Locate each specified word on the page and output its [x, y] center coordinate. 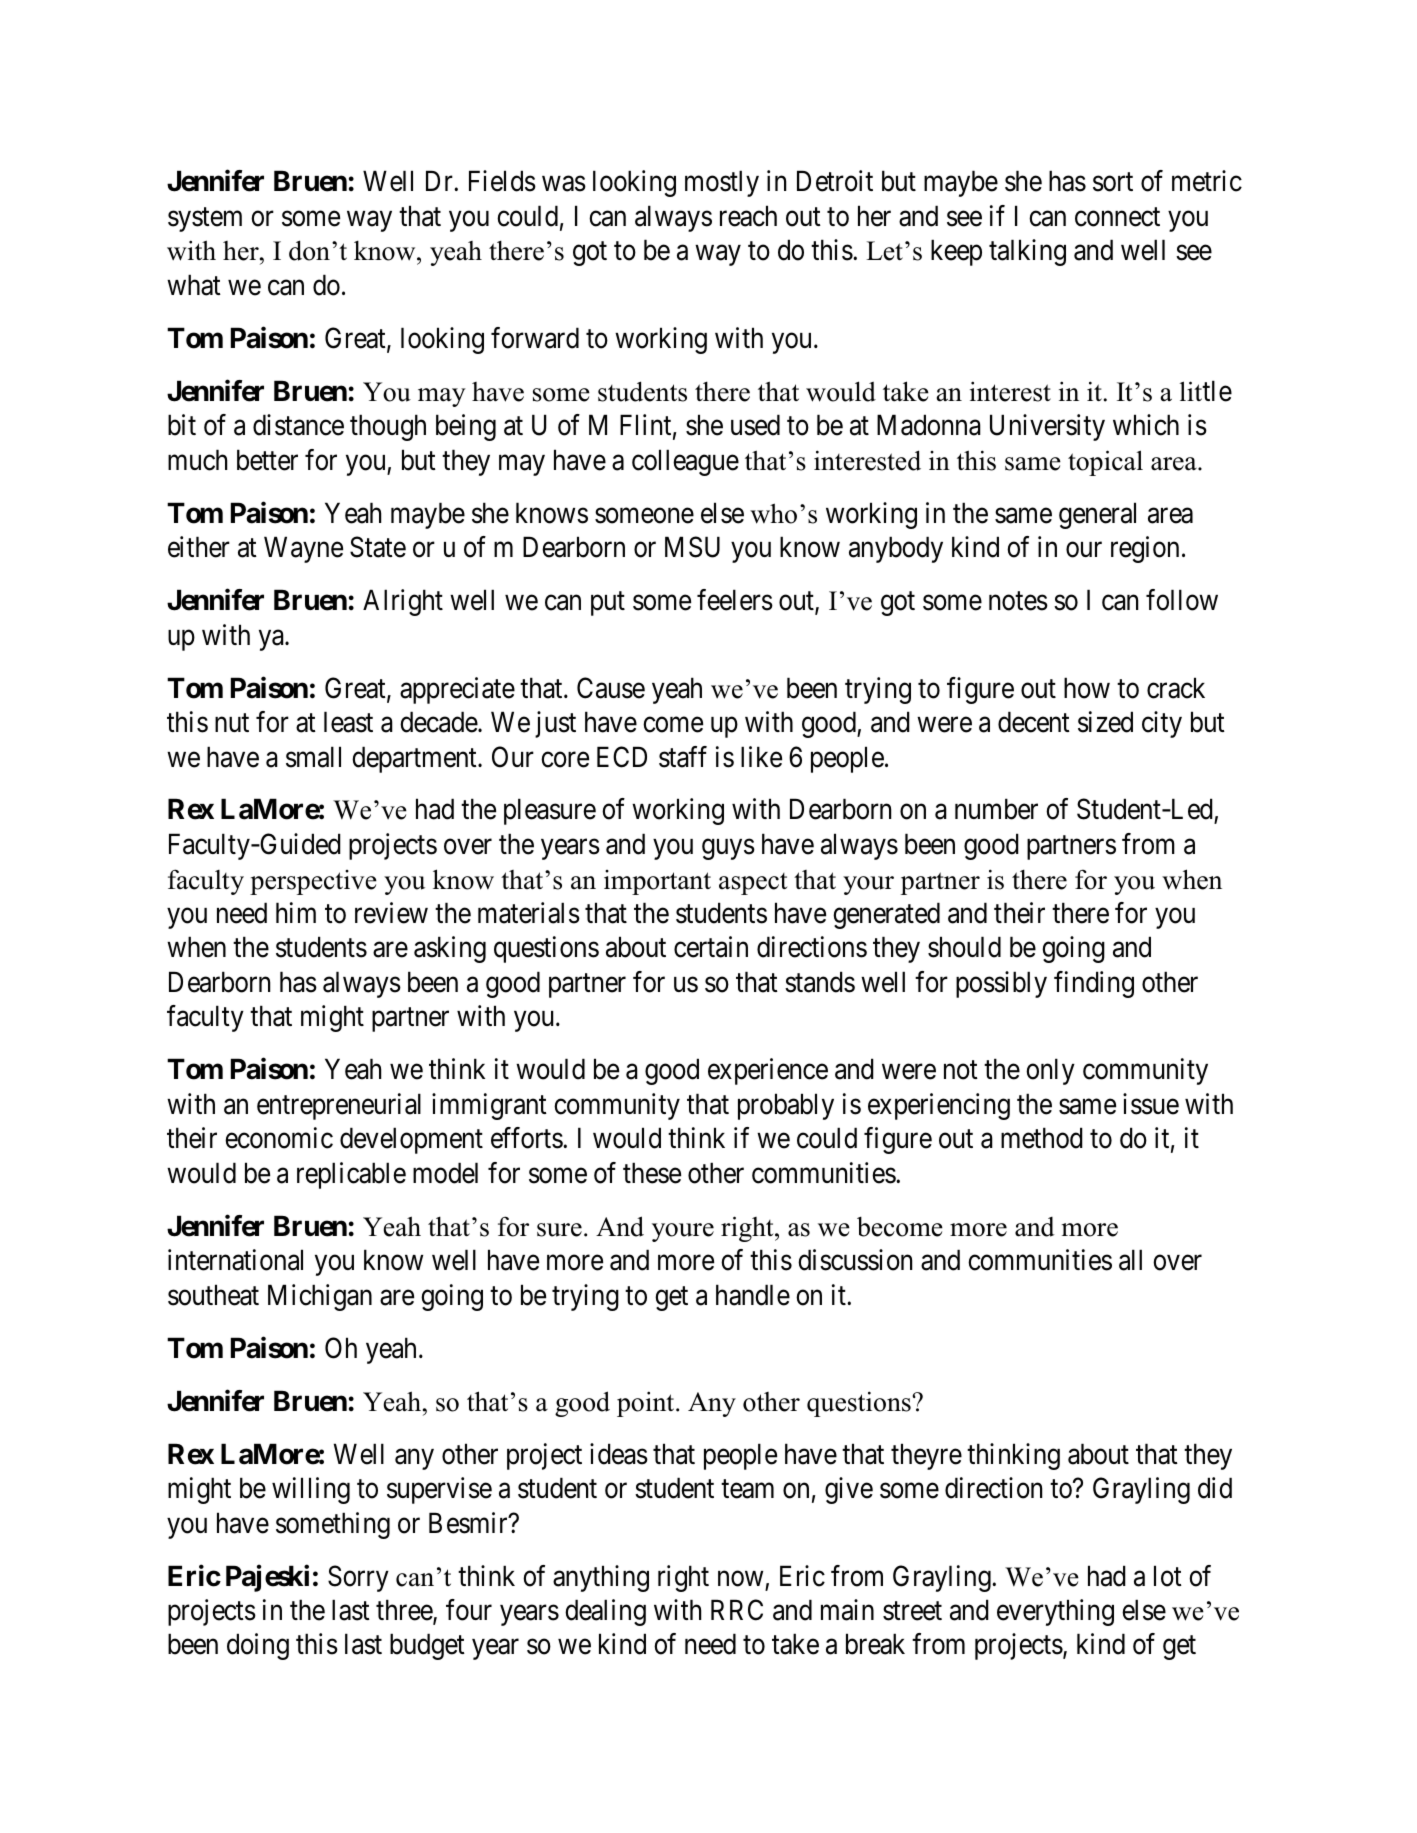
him [296, 912]
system [205, 220]
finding [1094, 984]
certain [711, 947]
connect [1117, 217]
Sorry [358, 1578]
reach [748, 216]
